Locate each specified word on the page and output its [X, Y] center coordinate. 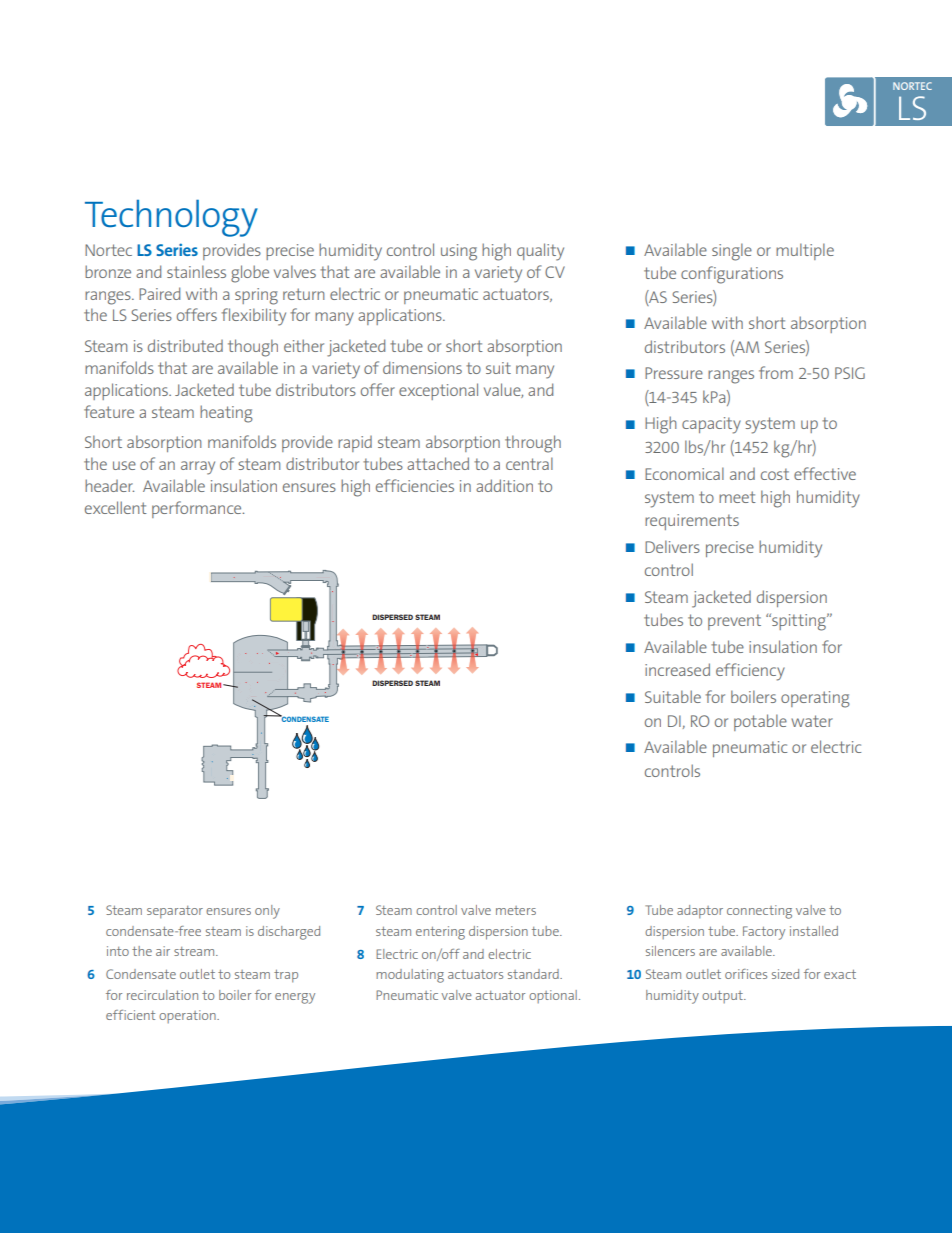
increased [677, 669]
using [459, 252]
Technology [171, 218]
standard [534, 974]
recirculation [162, 995]
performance [198, 509]
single [732, 252]
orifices [746, 974]
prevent [734, 622]
